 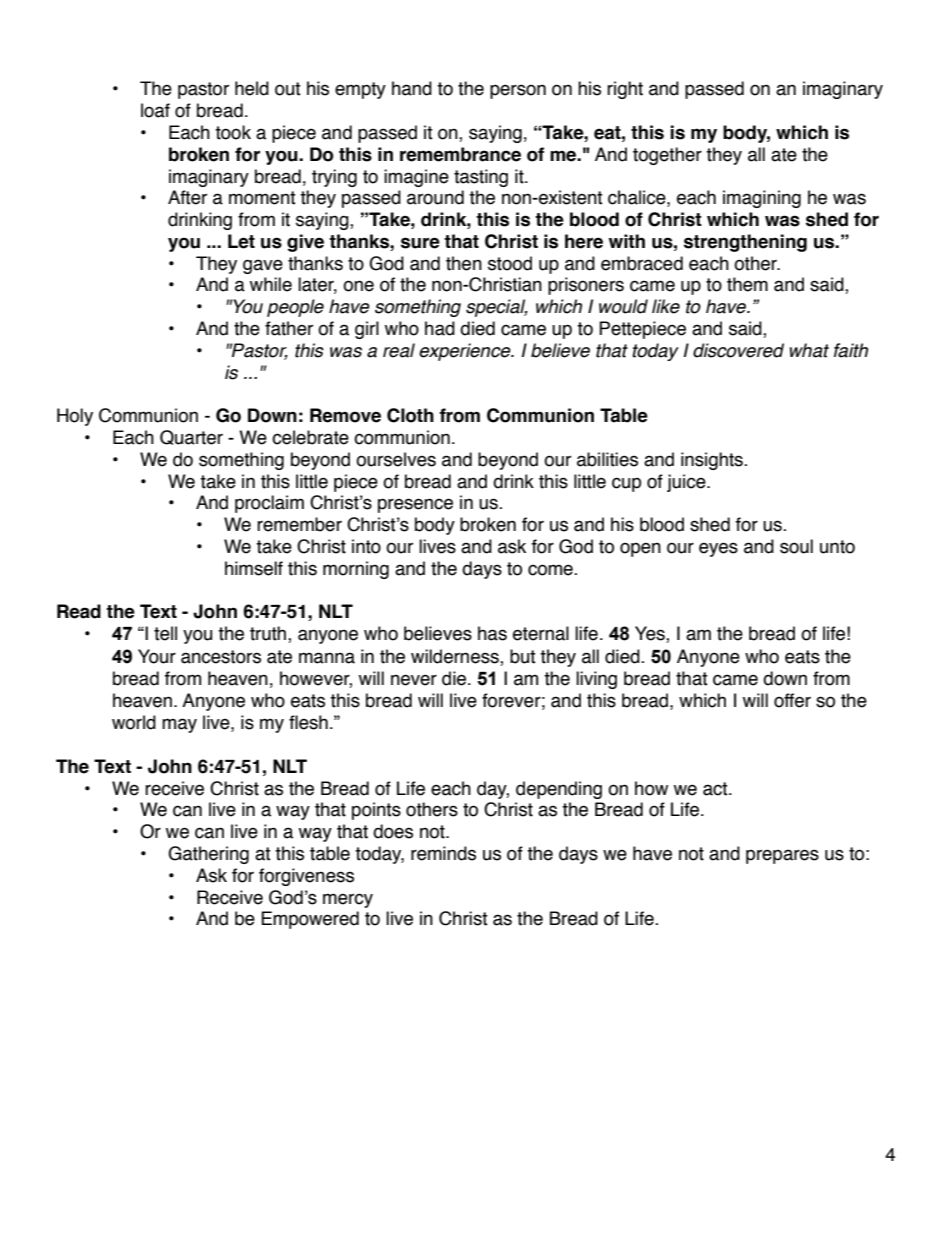 I want to click on person, so click(x=518, y=91).
